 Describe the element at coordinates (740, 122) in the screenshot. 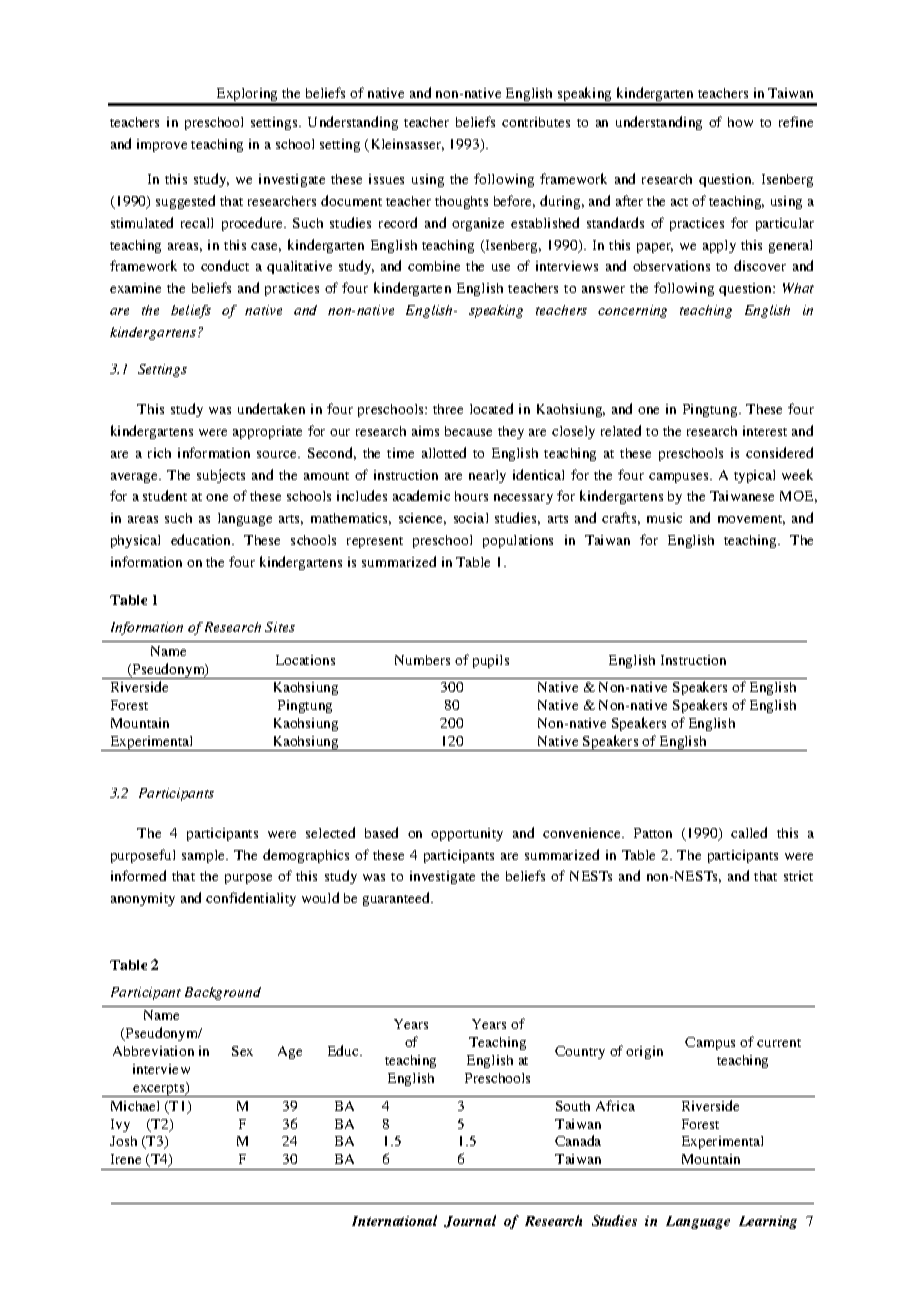

I see `how` at that location.
